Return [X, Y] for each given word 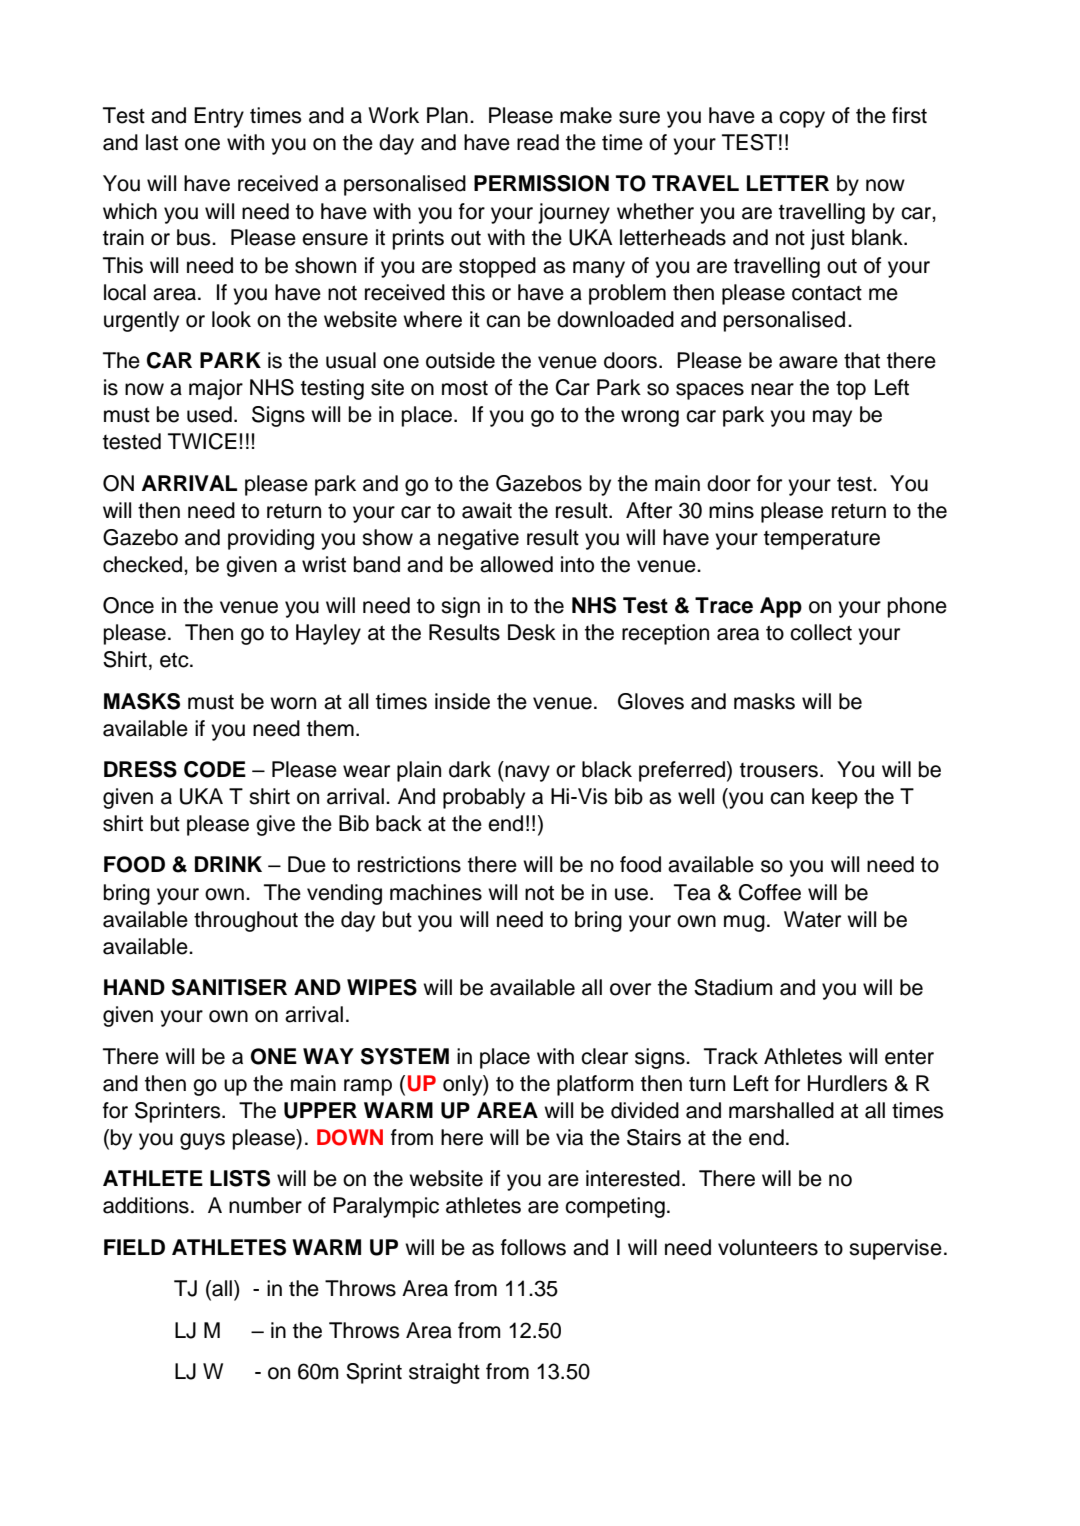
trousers [779, 770]
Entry [219, 117]
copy [802, 119]
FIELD [134, 1247]
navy [526, 773]
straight [444, 1373]
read [538, 142]
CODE [215, 769]
